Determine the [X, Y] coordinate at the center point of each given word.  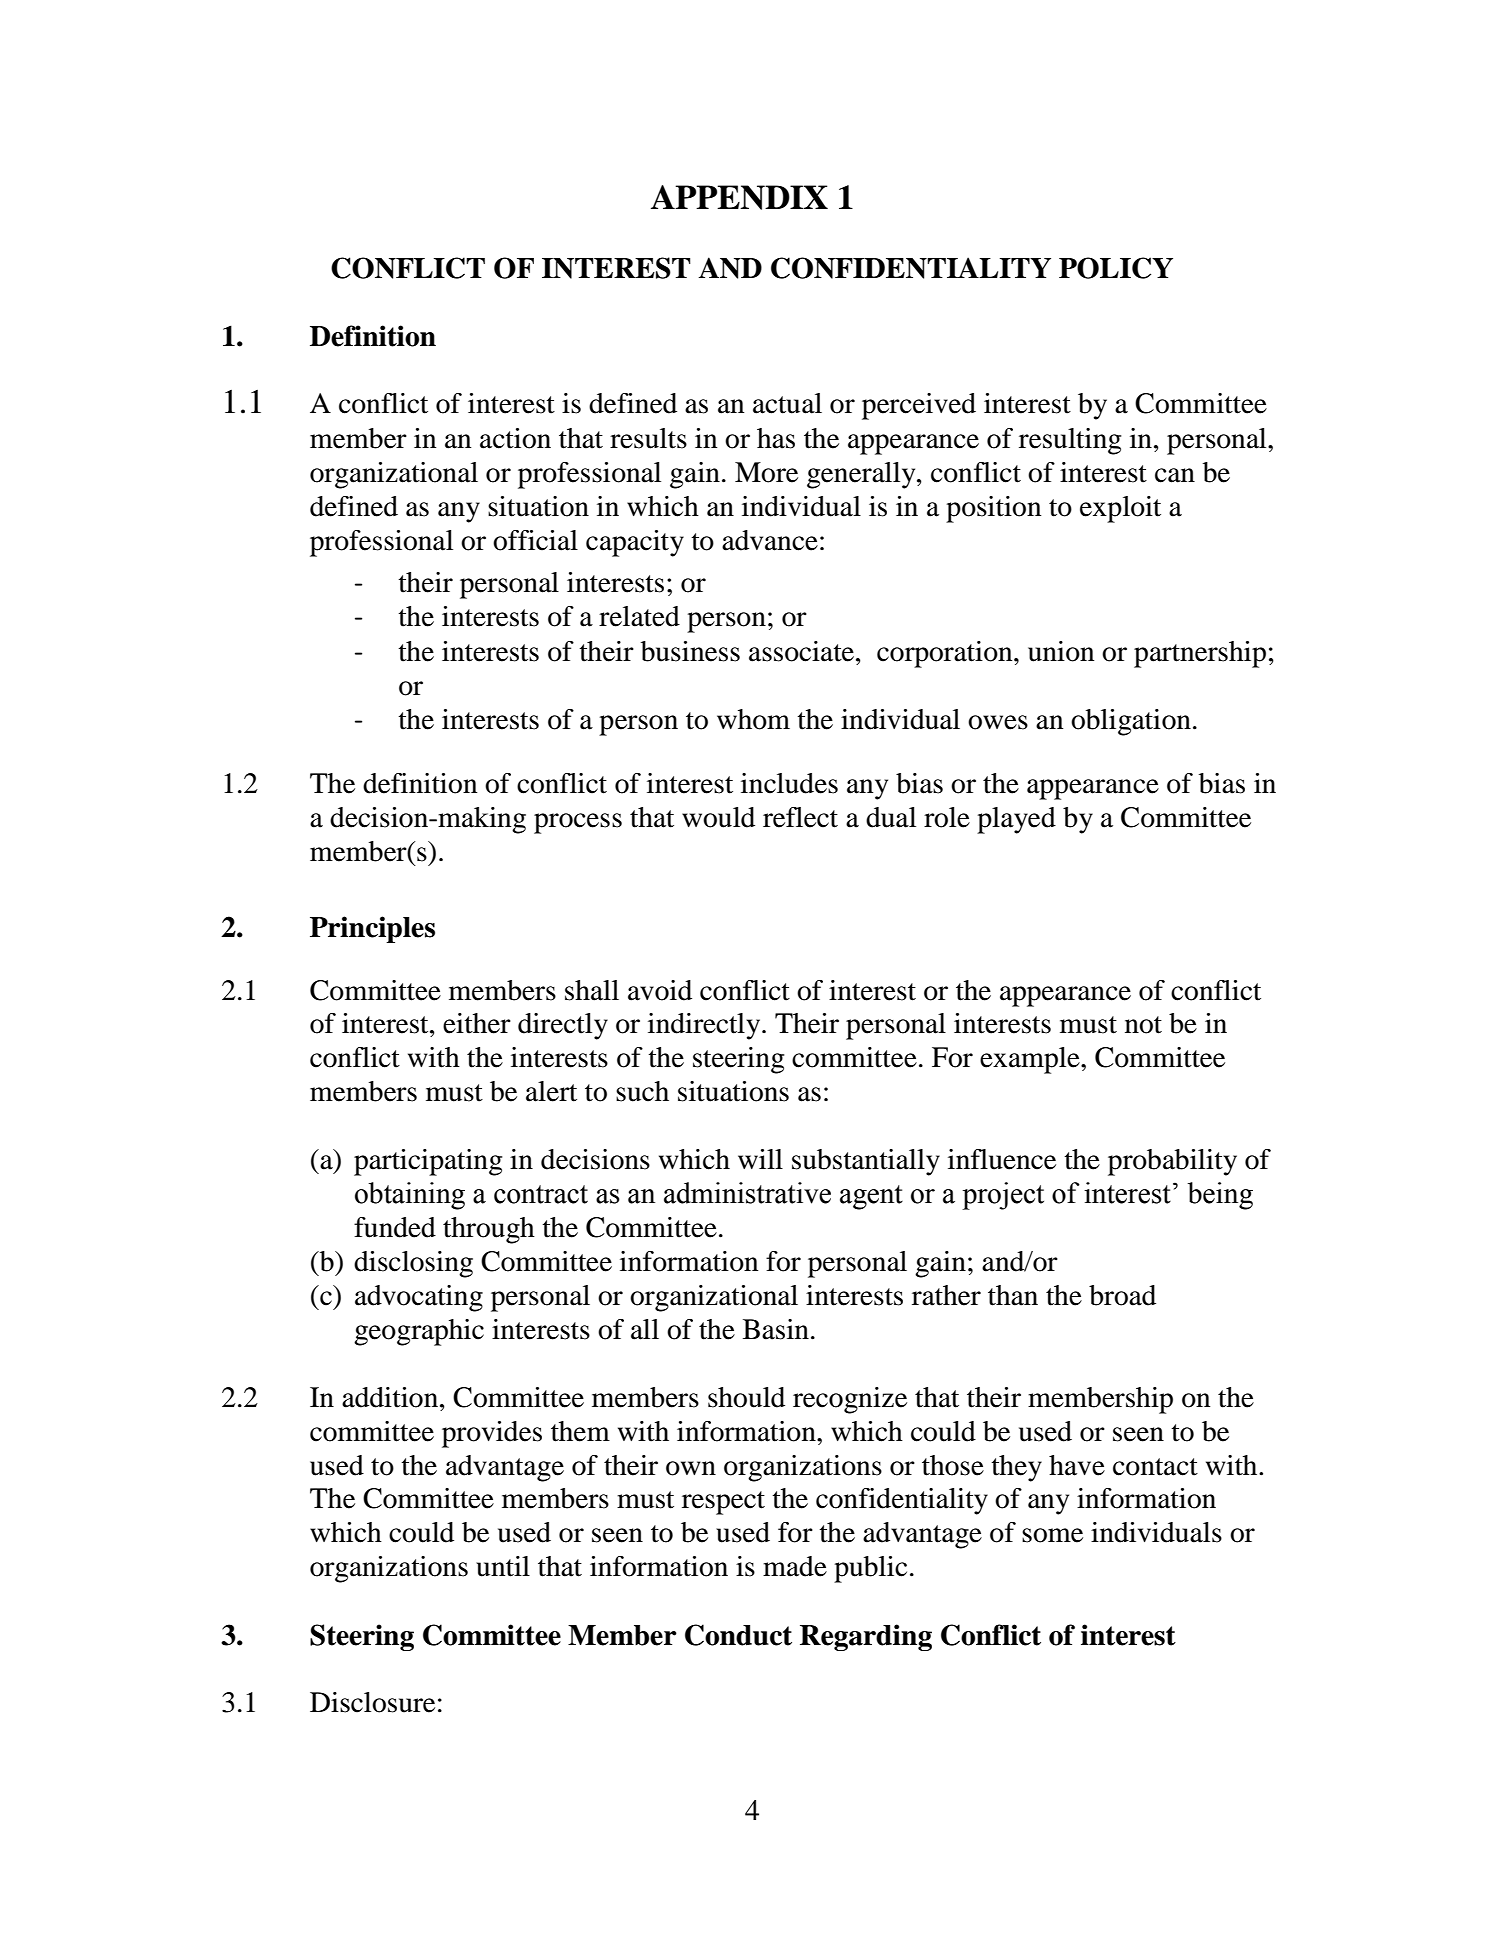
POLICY [1116, 268]
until [503, 1566]
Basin [776, 1329]
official [535, 540]
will [760, 1159]
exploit [1120, 509]
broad [1122, 1295]
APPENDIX [739, 197]
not [1143, 1025]
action [515, 438]
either [477, 1023]
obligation [1131, 722]
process [578, 823]
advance [770, 540]
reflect [800, 817]
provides [492, 1434]
